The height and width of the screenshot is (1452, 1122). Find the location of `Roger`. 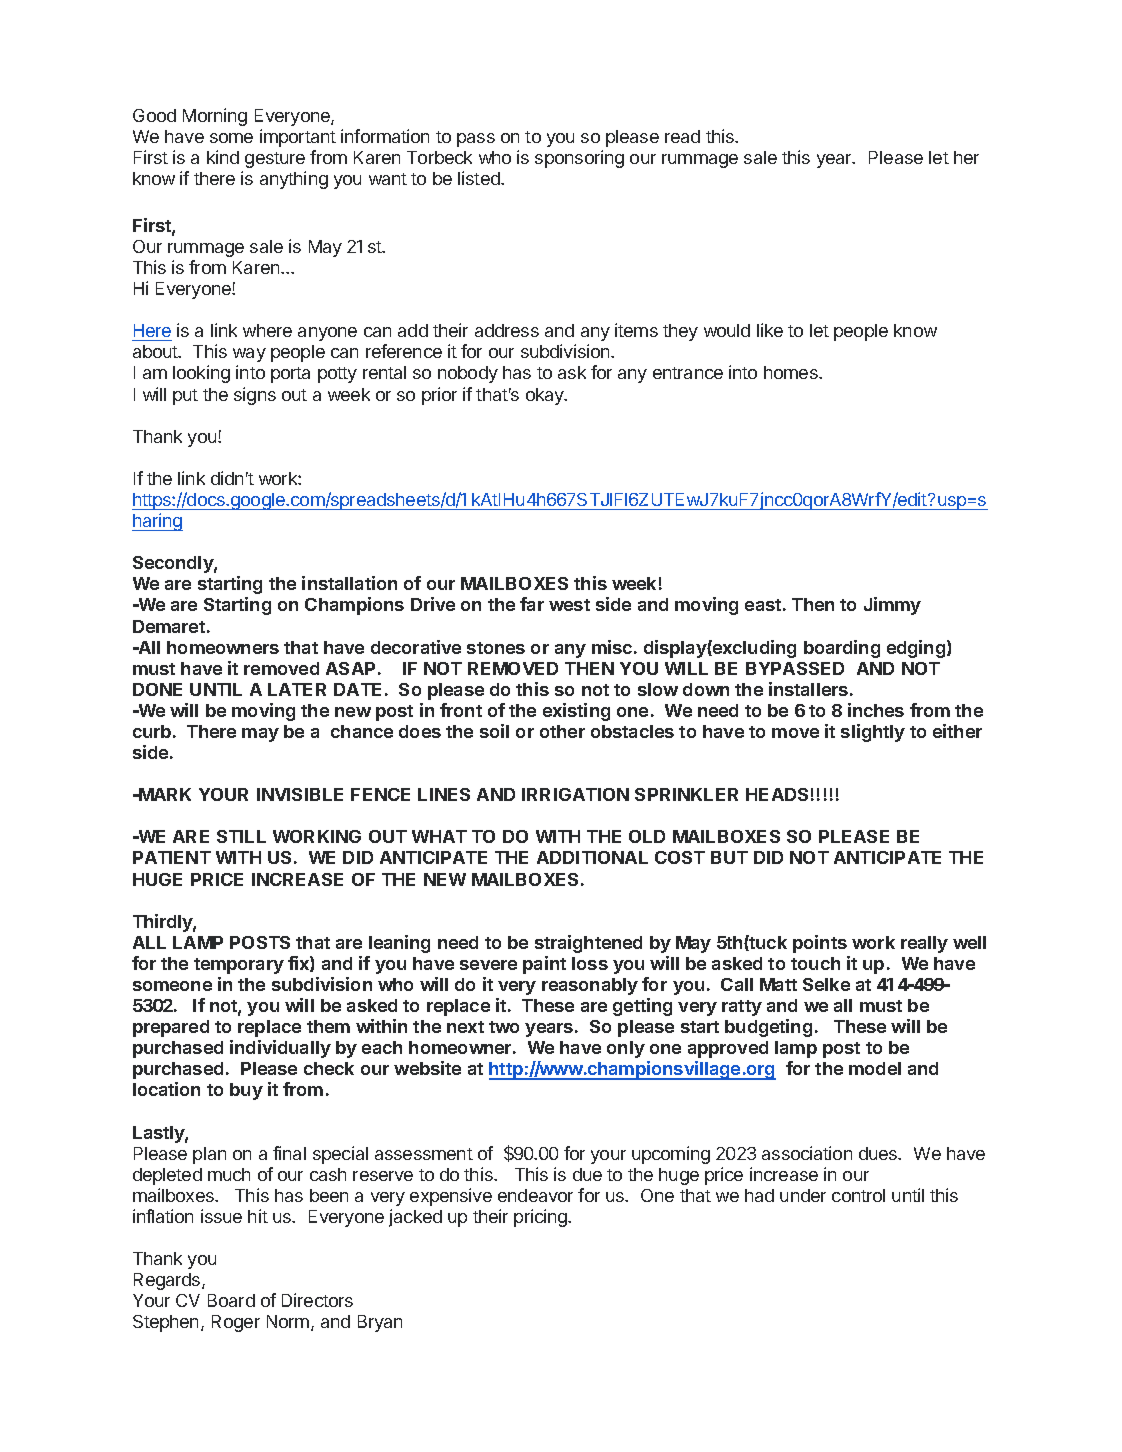

Roger is located at coordinates (236, 1323).
